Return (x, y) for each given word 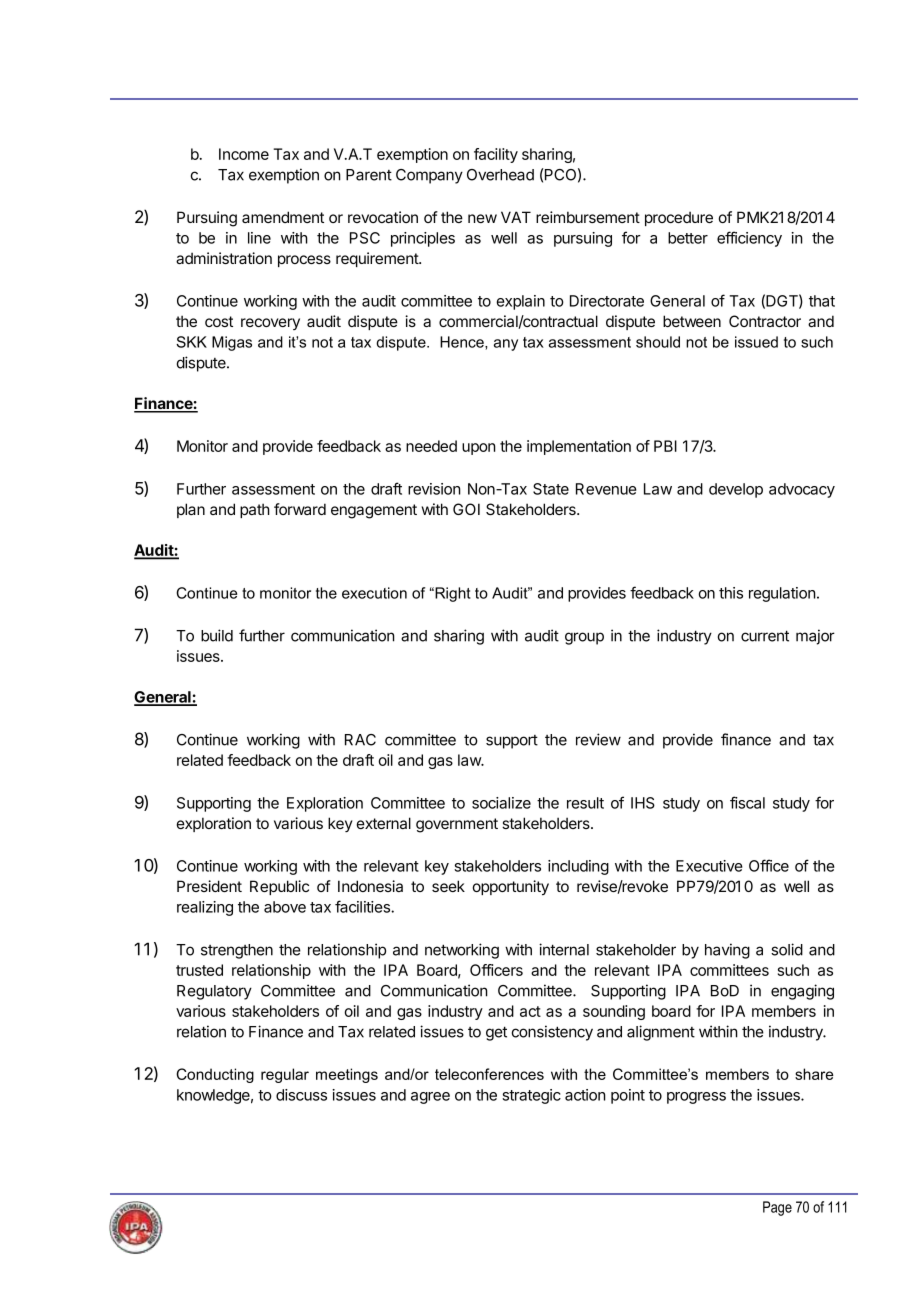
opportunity (511, 887)
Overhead (500, 175)
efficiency (749, 239)
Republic (279, 887)
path (255, 510)
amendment (283, 217)
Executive (709, 866)
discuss (301, 1095)
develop (736, 490)
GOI (466, 509)
